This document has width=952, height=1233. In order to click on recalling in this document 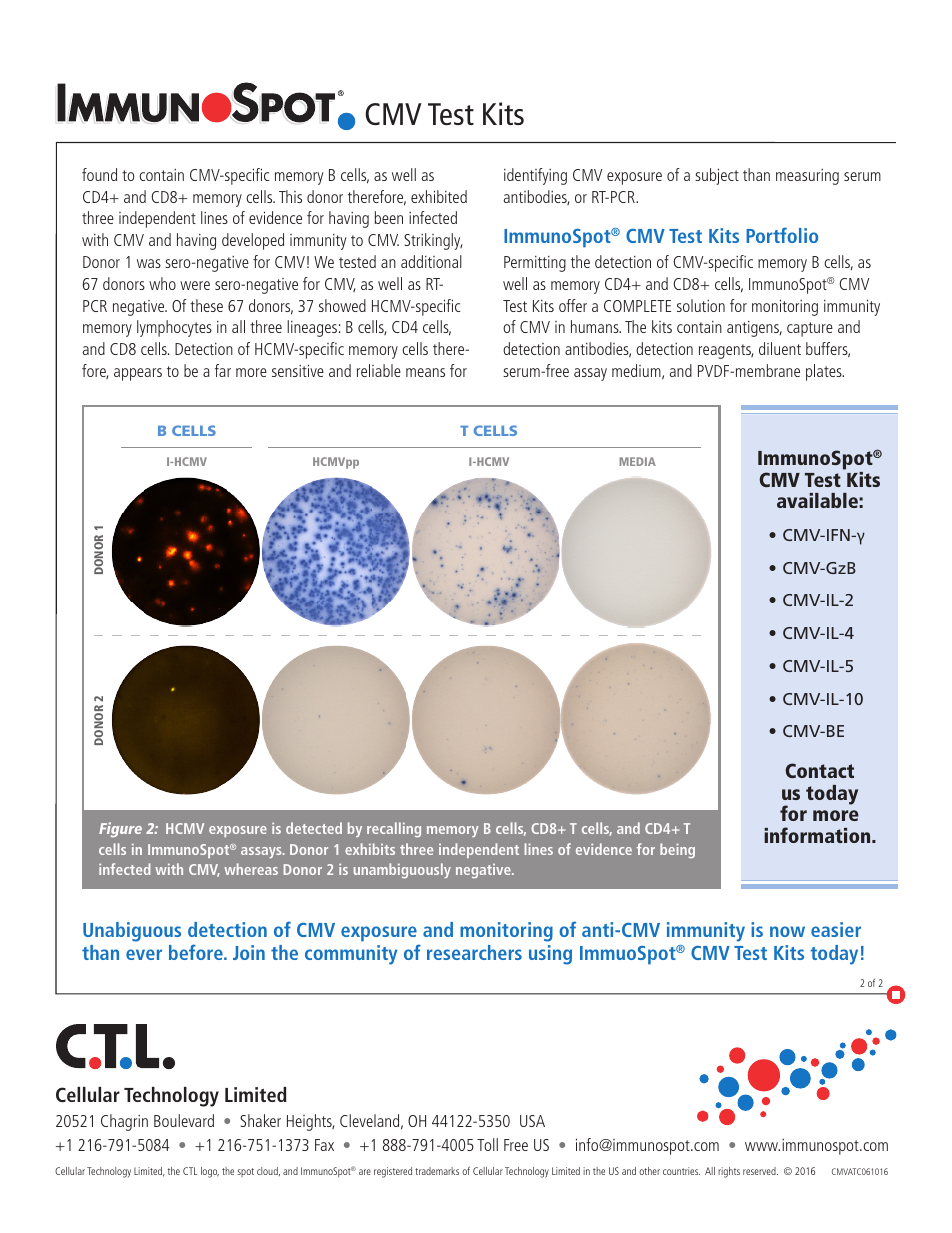, I will do `click(394, 829)`.
